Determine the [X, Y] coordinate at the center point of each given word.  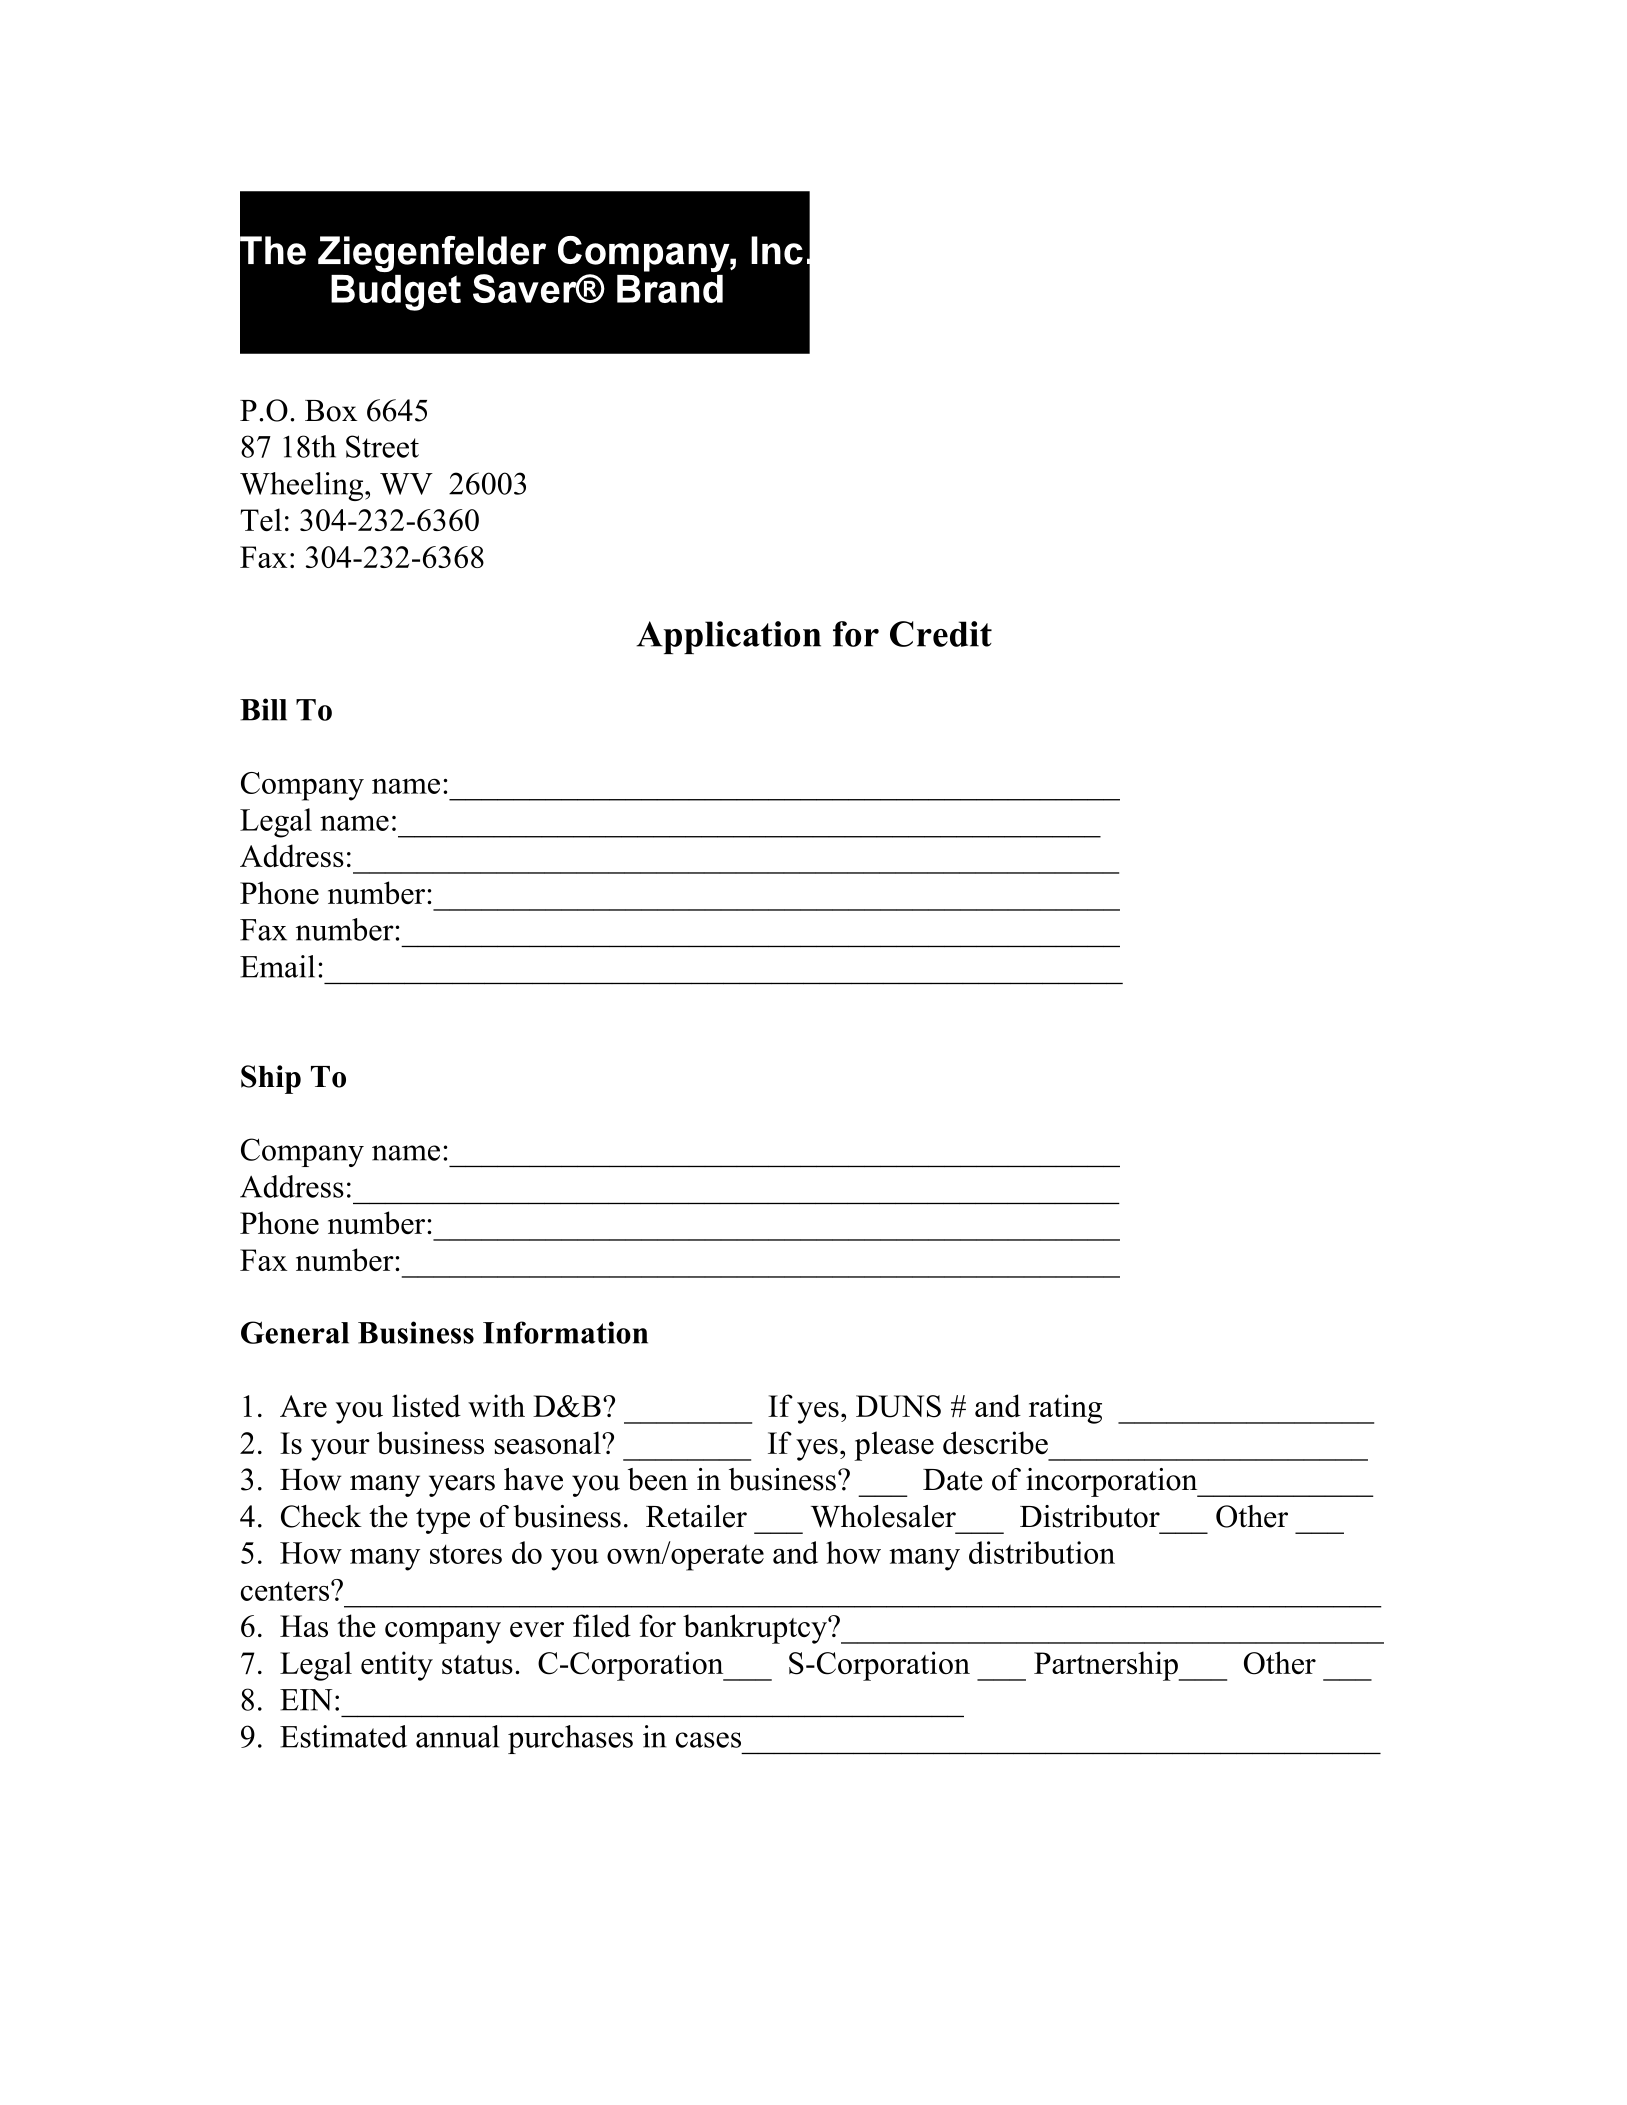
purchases [570, 1739]
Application [728, 637]
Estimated [343, 1736]
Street [382, 446]
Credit [941, 634]
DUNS [898, 1406]
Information [565, 1332]
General [295, 1332]
